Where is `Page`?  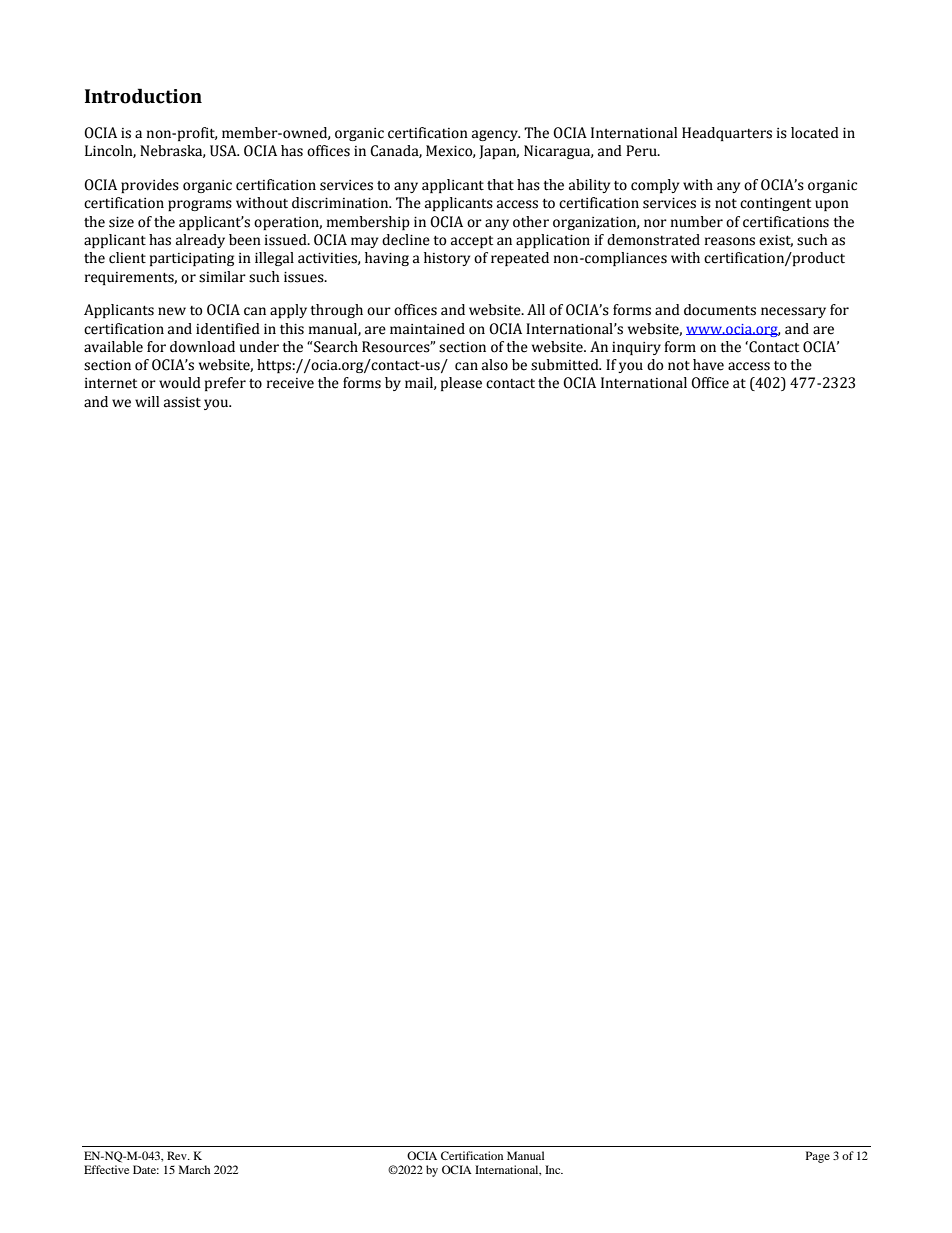
Page is located at coordinates (818, 1157).
